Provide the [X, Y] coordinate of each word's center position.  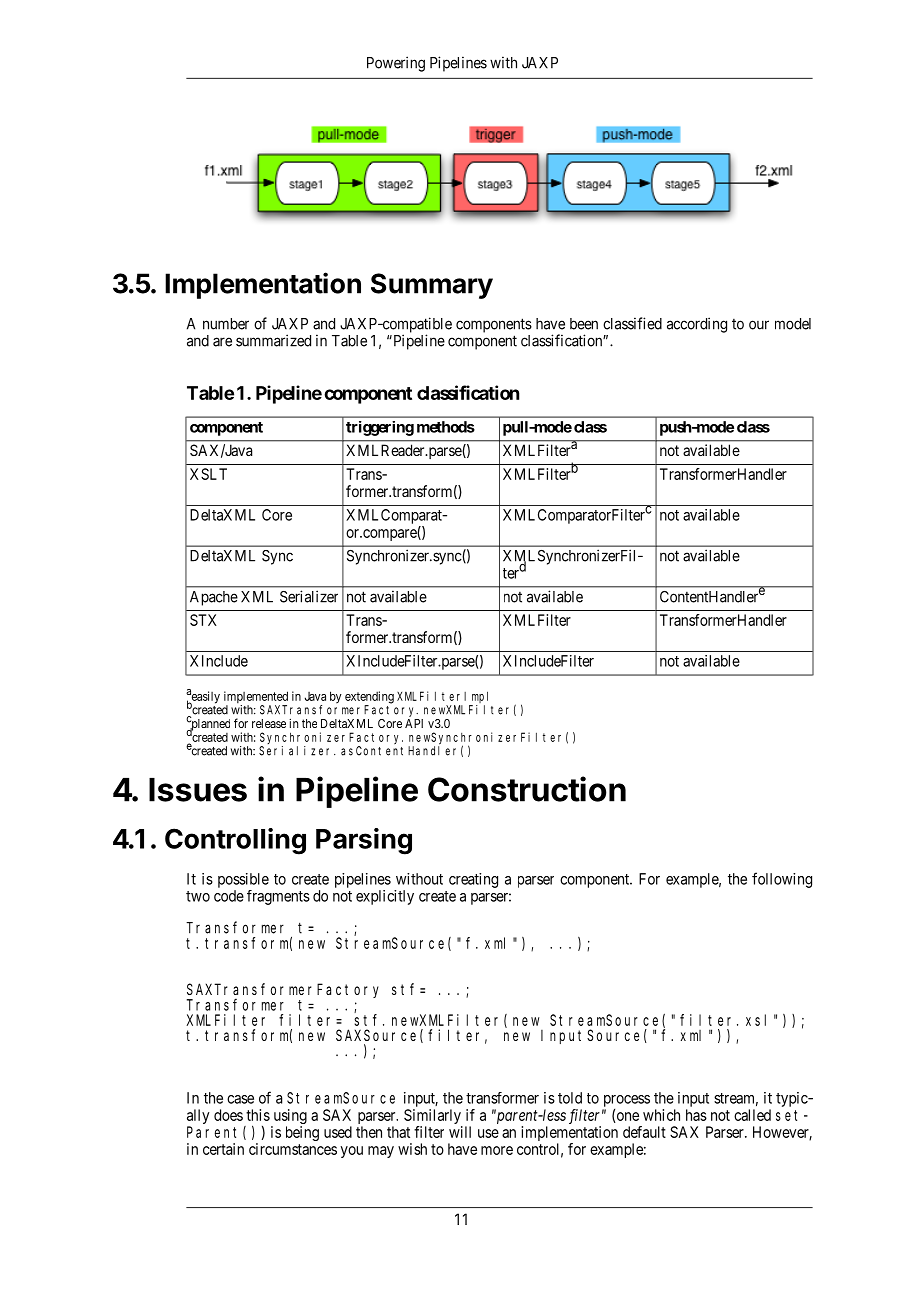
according [697, 325]
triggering [380, 428]
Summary [432, 286]
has [696, 1115]
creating [473, 880]
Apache [214, 598]
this [258, 1115]
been [584, 324]
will [460, 1132]
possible [243, 880]
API [414, 723]
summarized [273, 340]
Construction [527, 789]
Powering [396, 64]
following [782, 880]
